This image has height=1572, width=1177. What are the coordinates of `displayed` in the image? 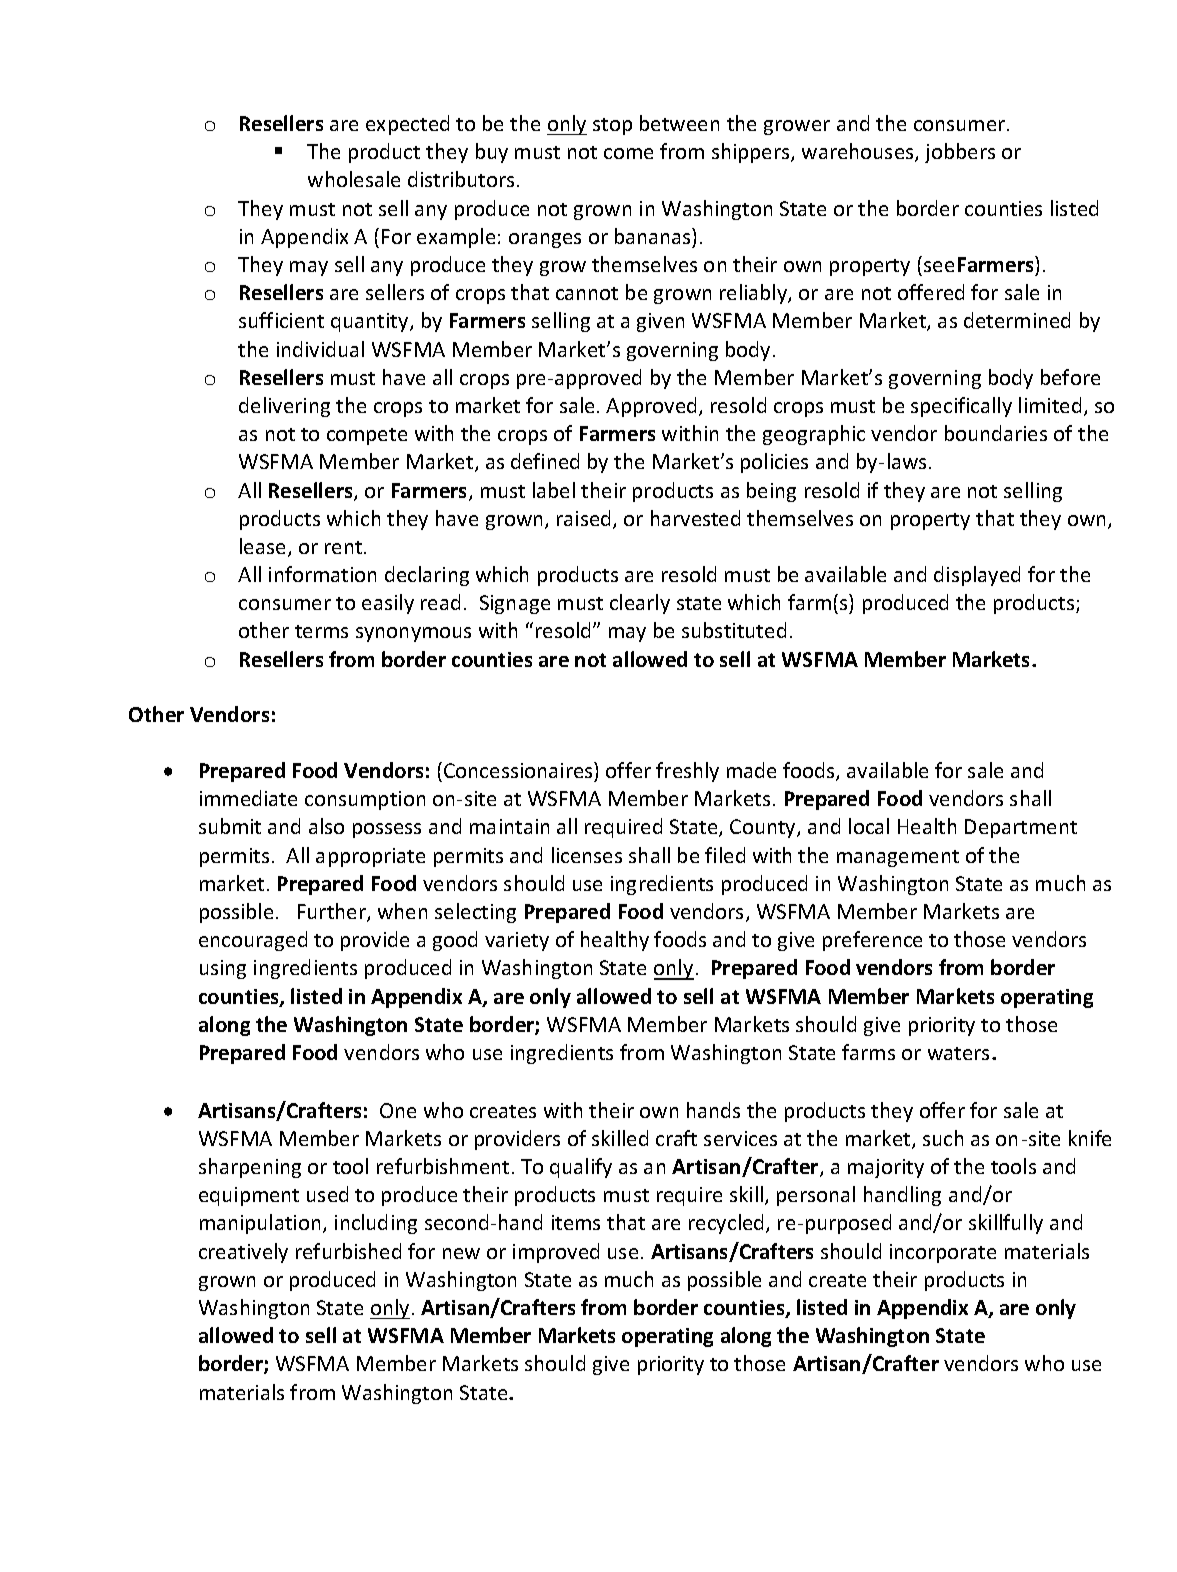 It's located at (977, 576).
